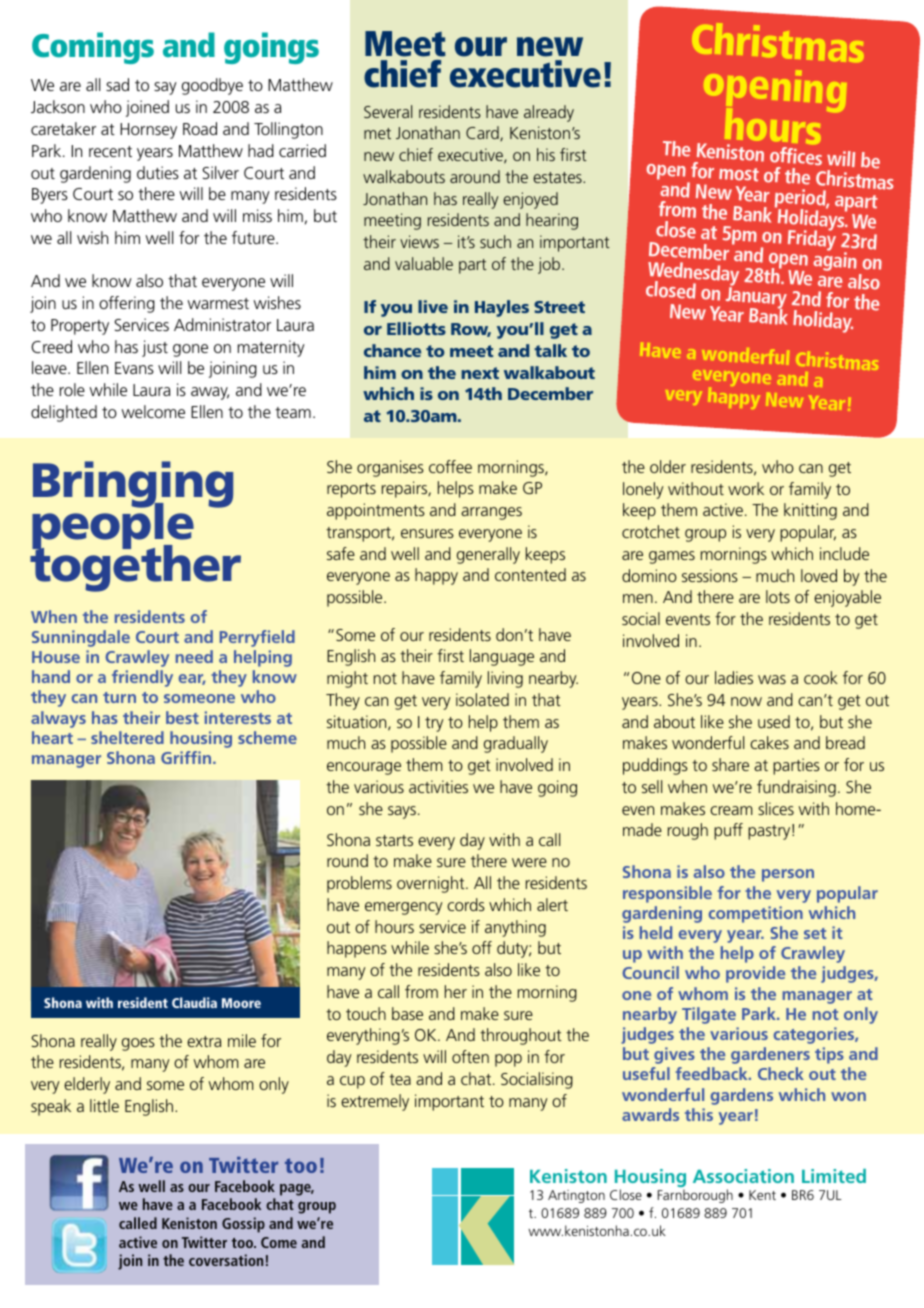 The width and height of the screenshot is (924, 1308). I want to click on sad, so click(117, 84).
